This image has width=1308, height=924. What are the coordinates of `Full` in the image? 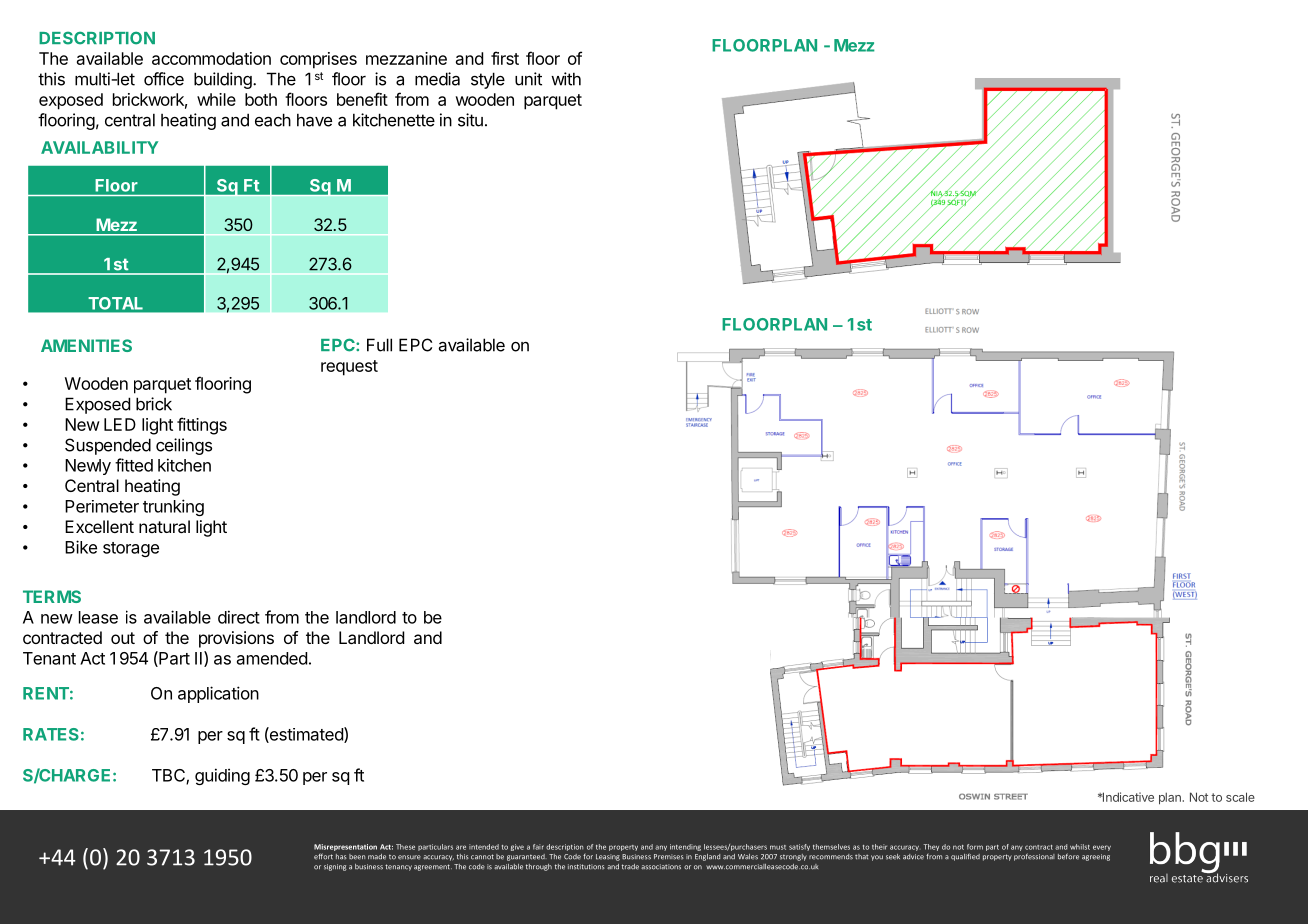 It's located at (379, 345).
